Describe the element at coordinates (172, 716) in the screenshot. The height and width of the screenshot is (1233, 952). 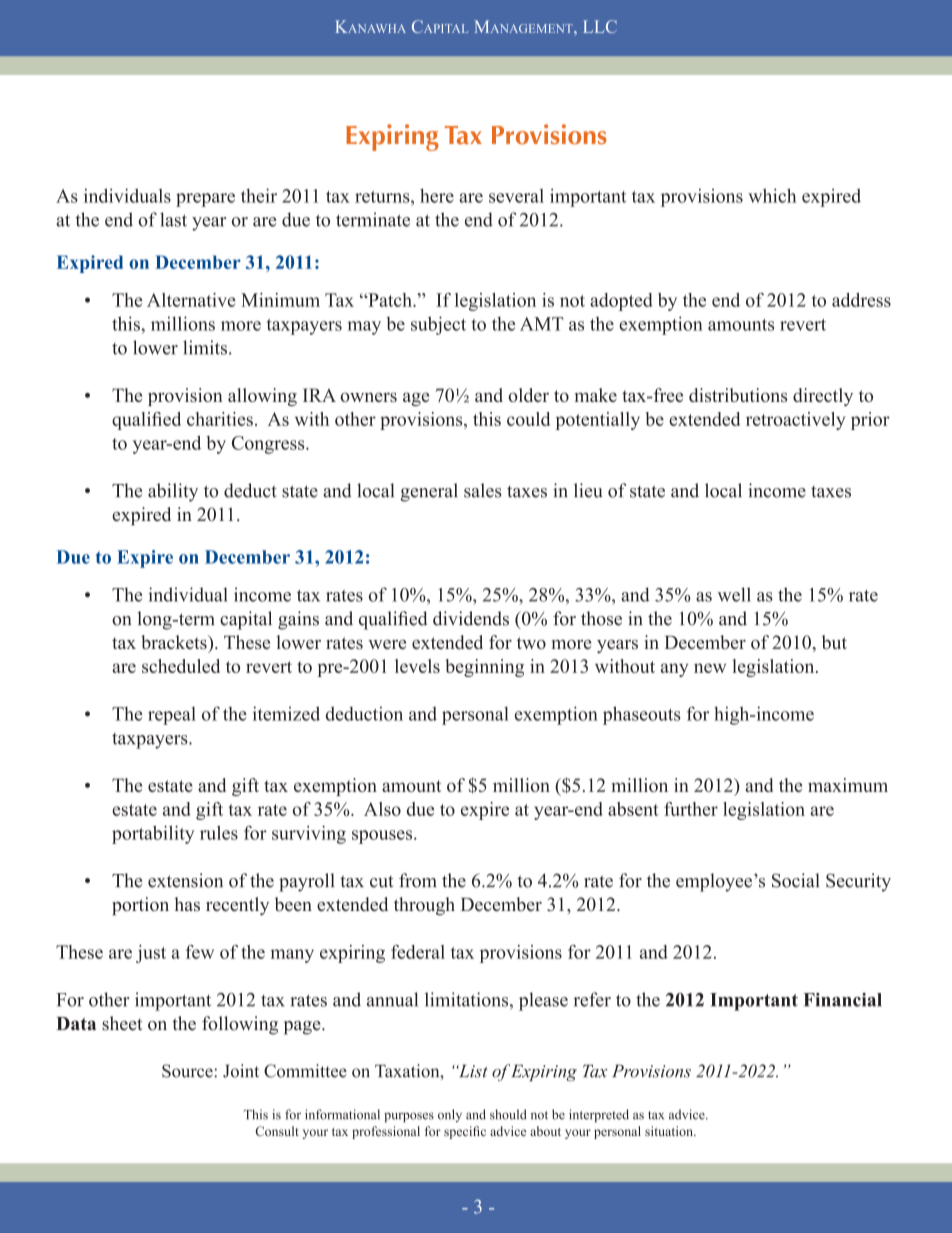
I see `repeal` at that location.
